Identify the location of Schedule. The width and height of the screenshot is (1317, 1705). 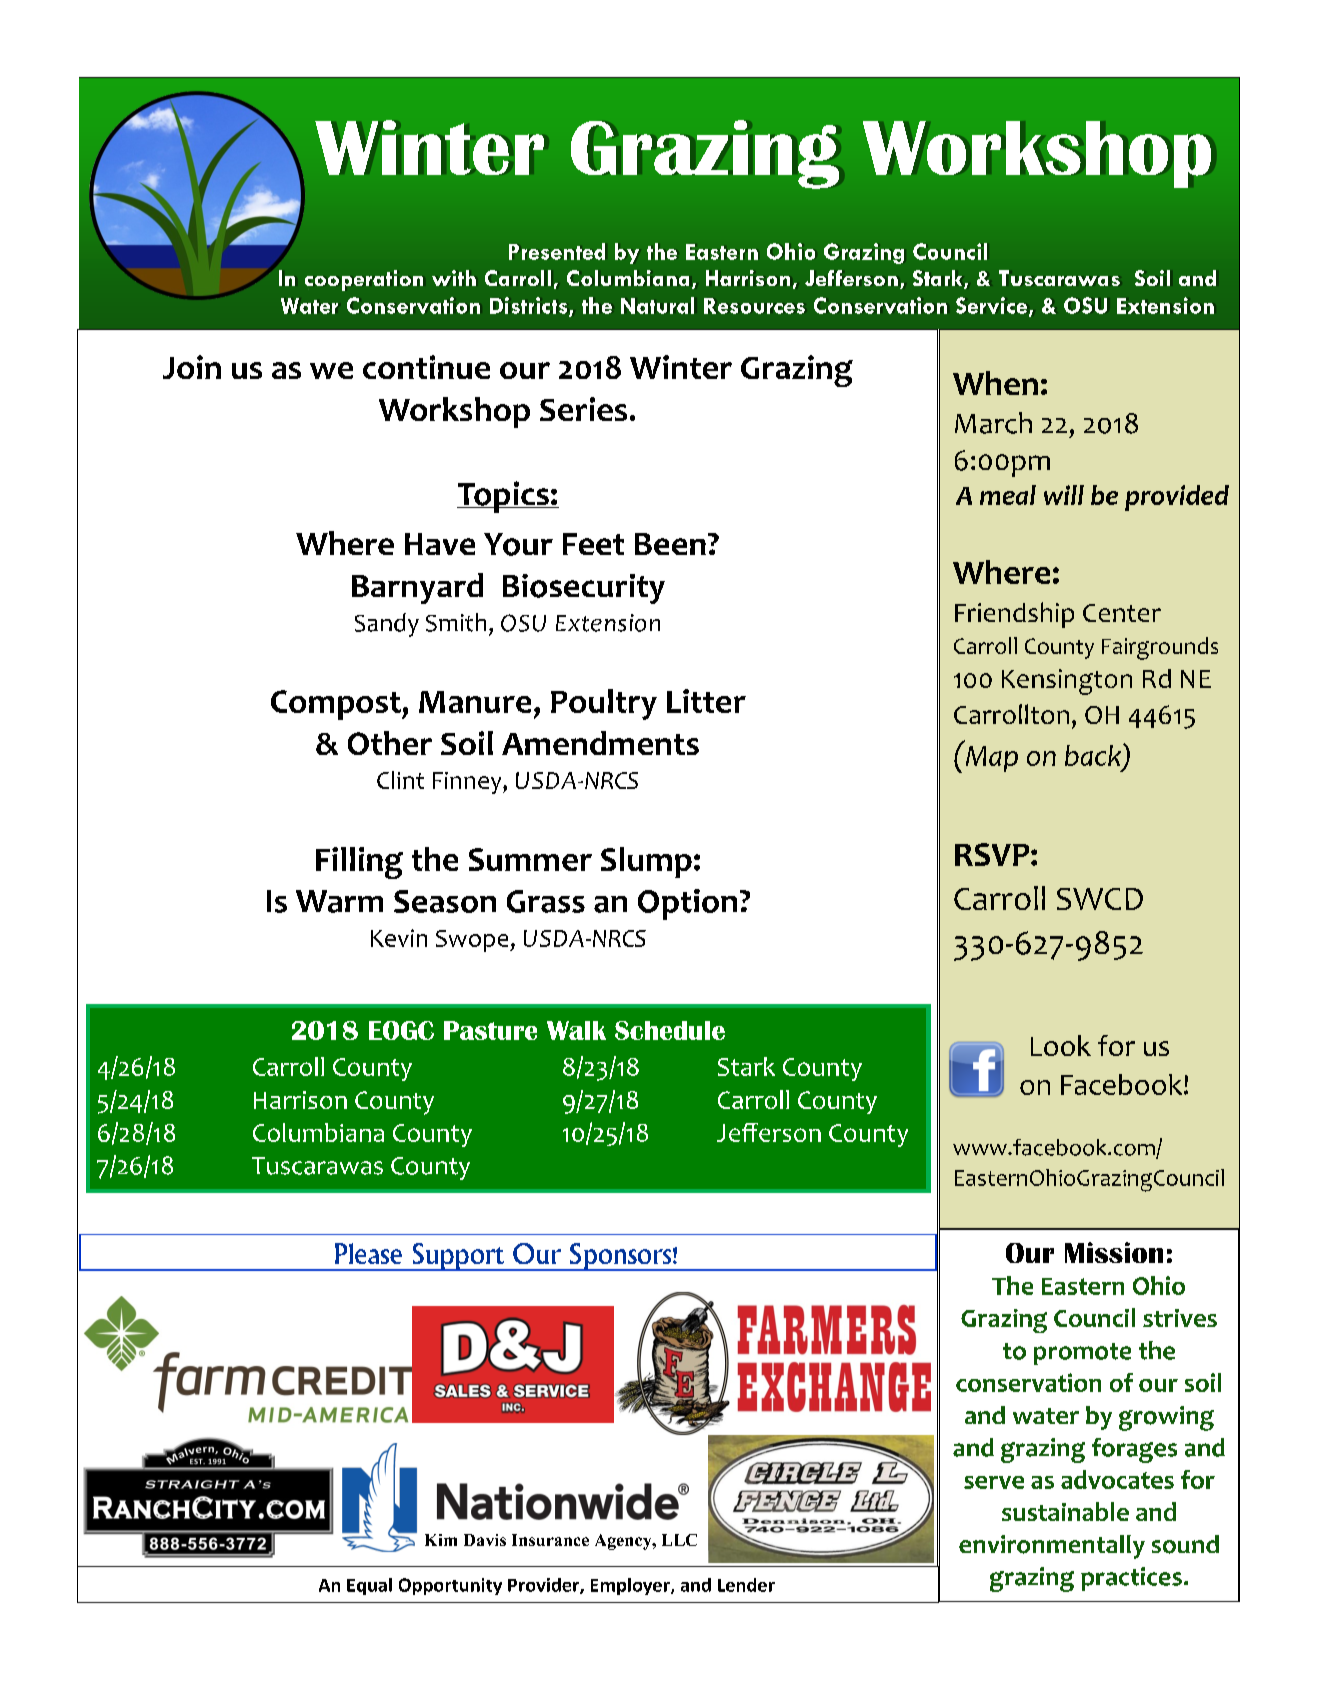
(670, 1030).
